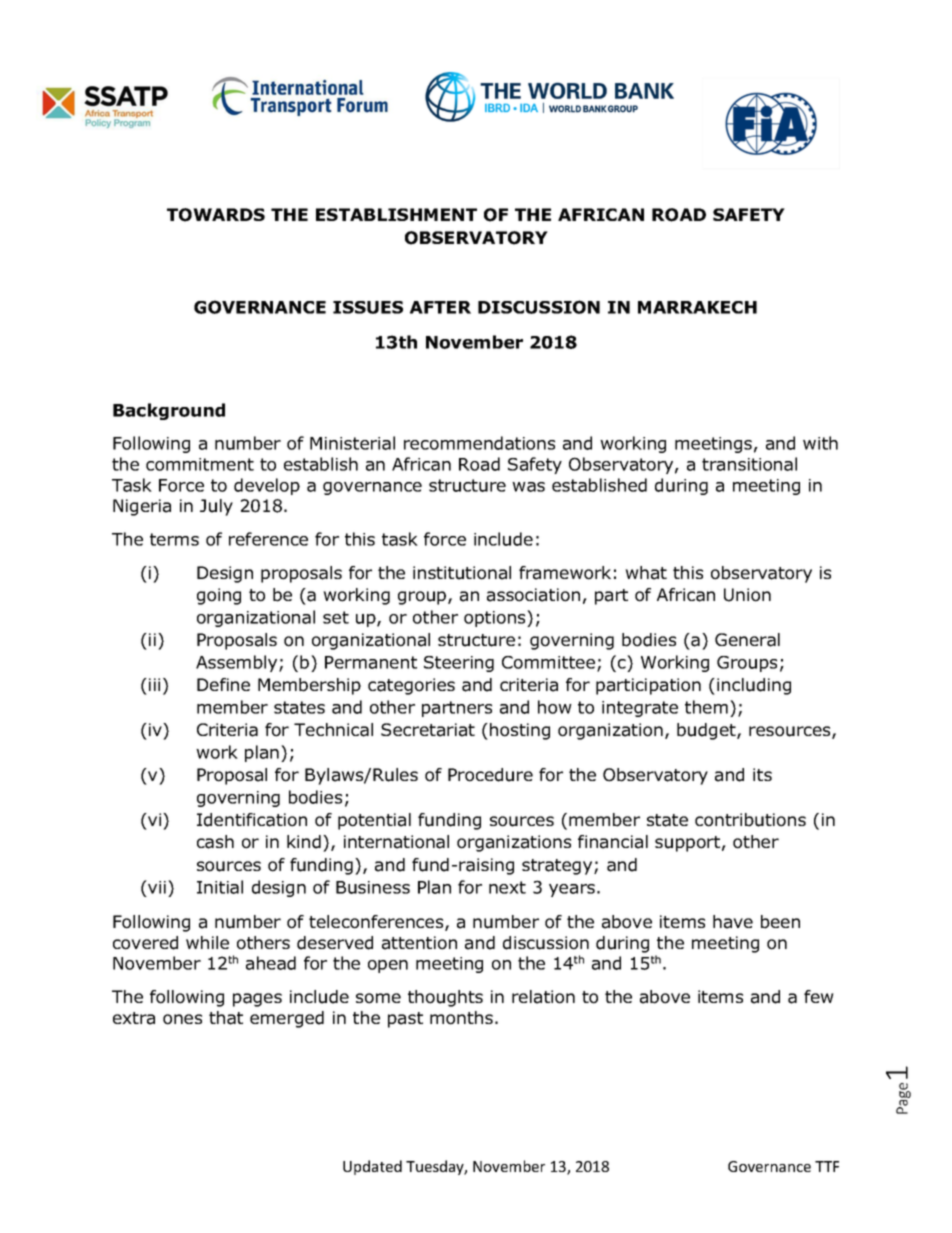 Image resolution: width=952 pixels, height=1233 pixels. Describe the element at coordinates (223, 684) in the document. I see `Define` at that location.
